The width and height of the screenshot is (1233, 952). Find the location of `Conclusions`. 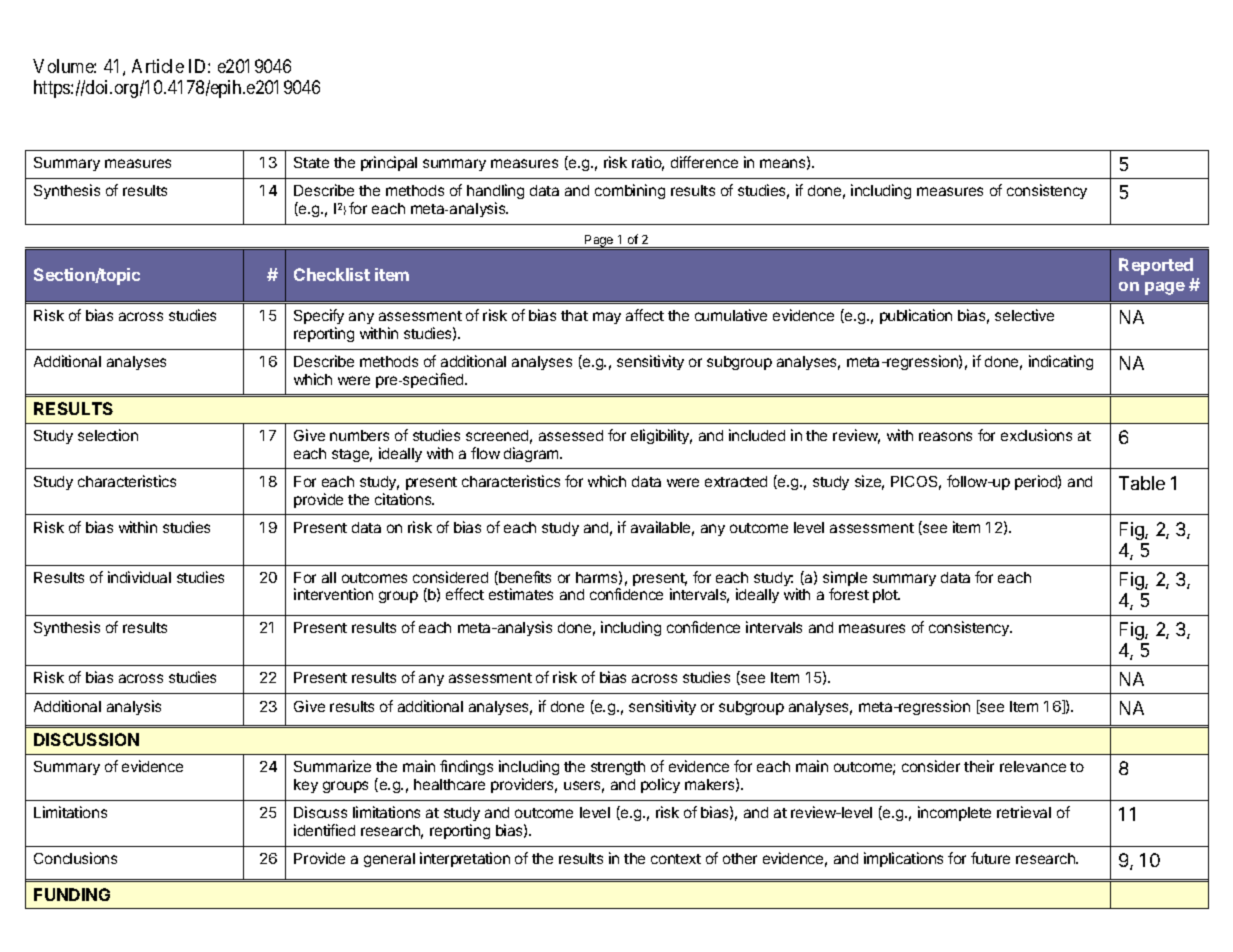

Conclusions is located at coordinates (75, 858).
